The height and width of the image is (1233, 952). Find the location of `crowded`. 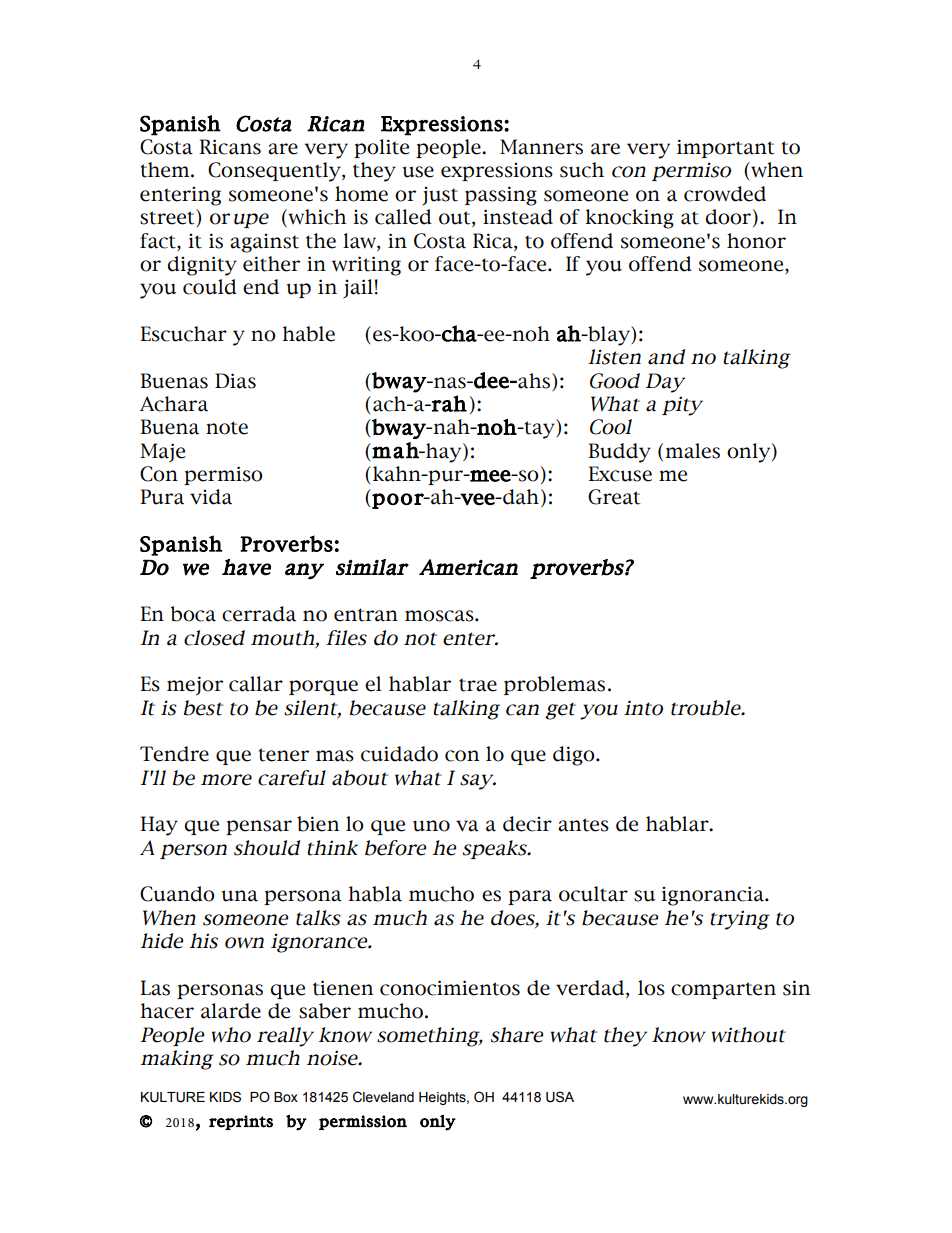

crowded is located at coordinates (725, 194).
